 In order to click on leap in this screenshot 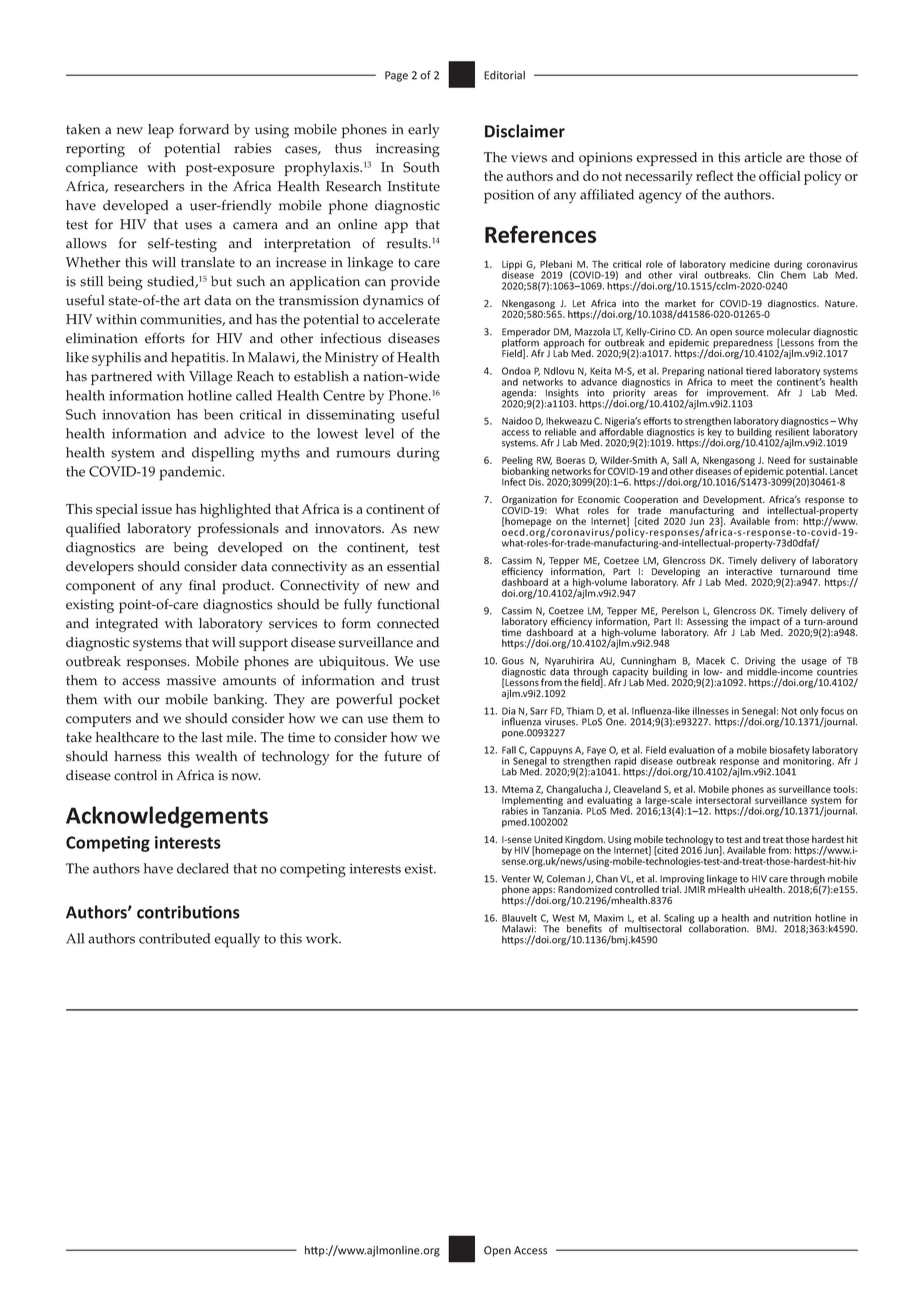, I will do `click(161, 131)`.
